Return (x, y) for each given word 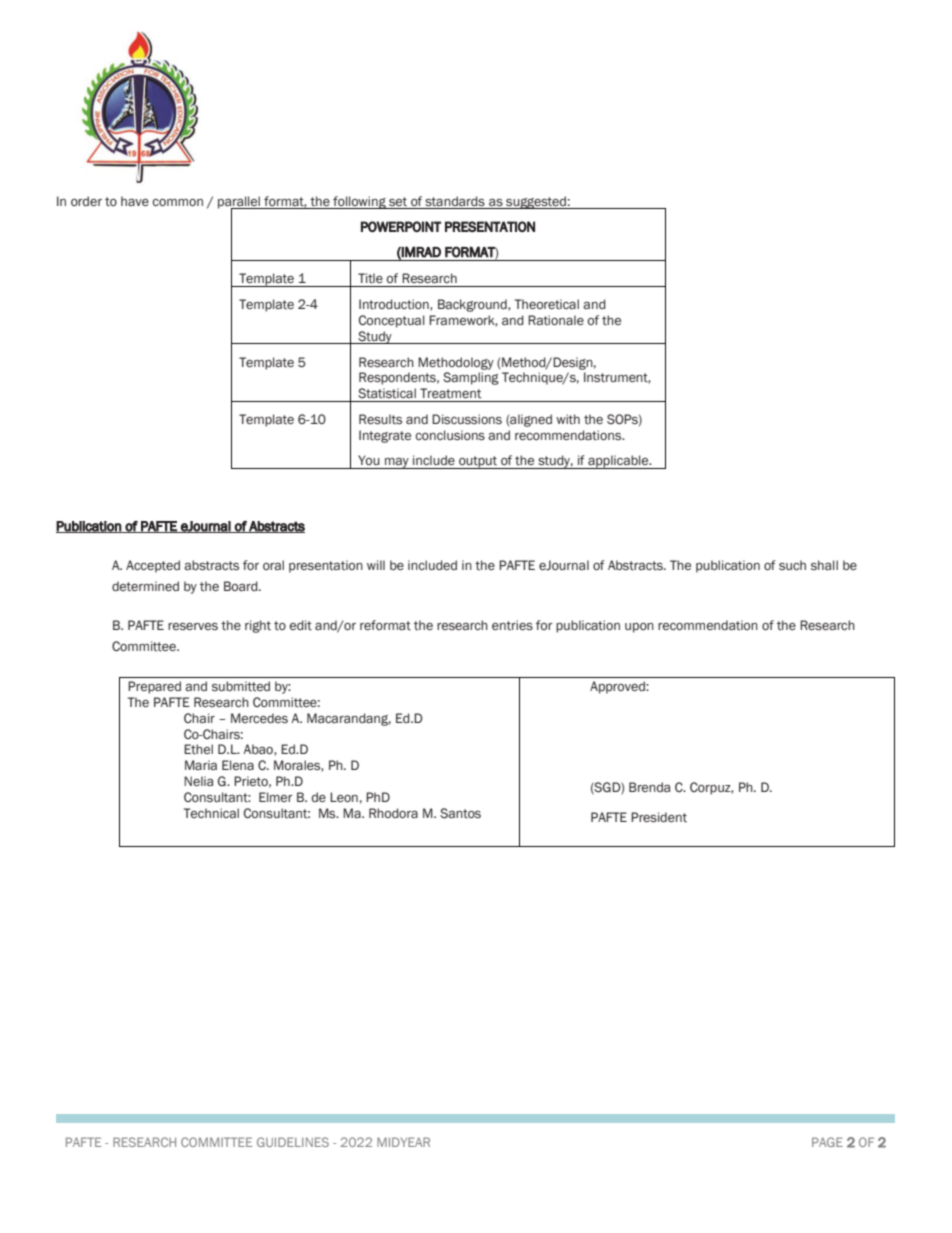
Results (380, 419)
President (659, 817)
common (177, 202)
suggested (536, 202)
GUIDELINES (293, 1142)
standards (455, 201)
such (792, 565)
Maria (201, 765)
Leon (344, 797)
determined (145, 586)
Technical (211, 813)
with (568, 419)
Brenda (649, 787)
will (376, 565)
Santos (460, 813)
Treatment (450, 393)
